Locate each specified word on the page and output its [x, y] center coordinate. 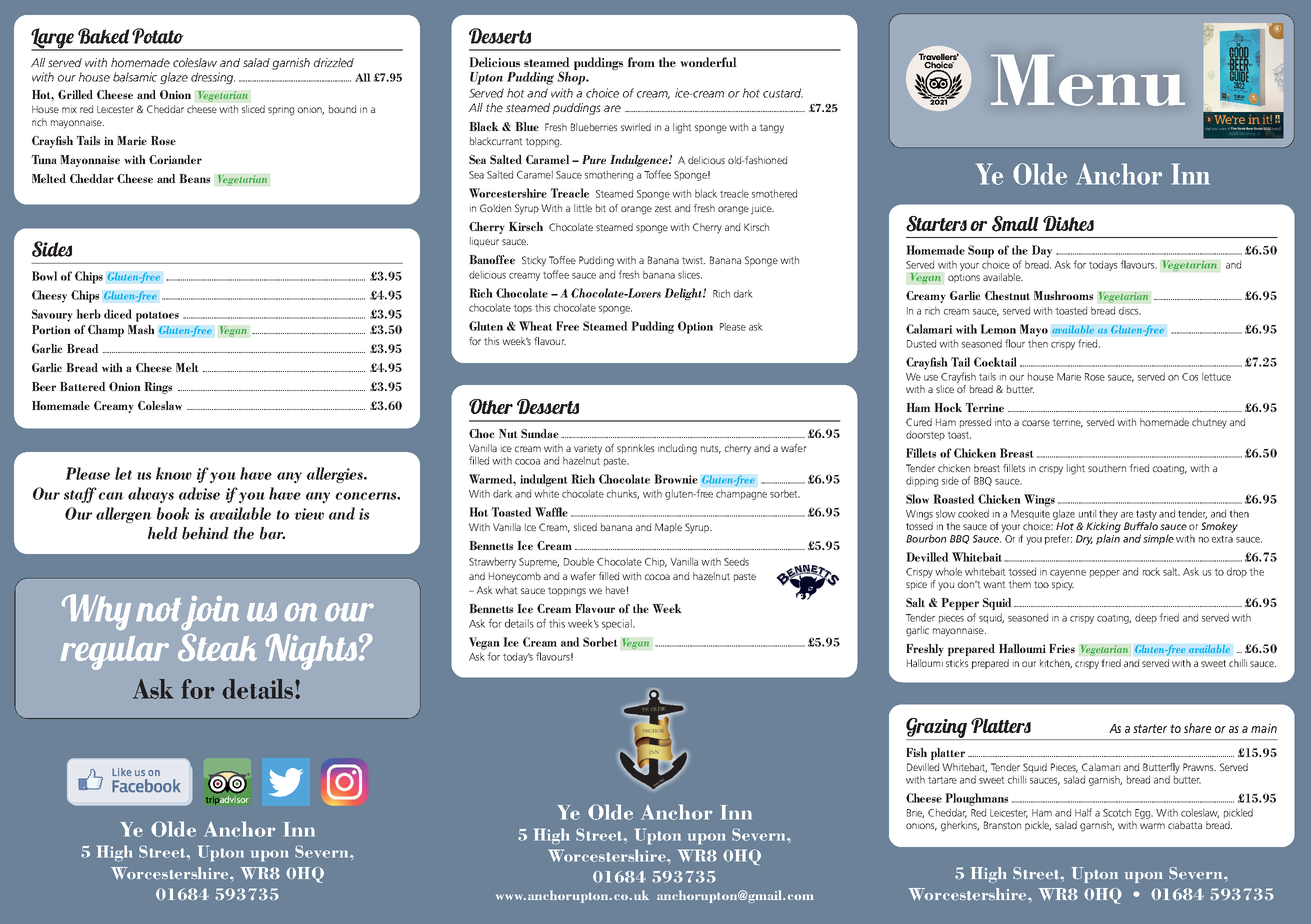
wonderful [708, 62]
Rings [158, 388]
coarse [1036, 423]
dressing [213, 78]
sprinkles [635, 449]
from [641, 62]
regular [115, 653]
